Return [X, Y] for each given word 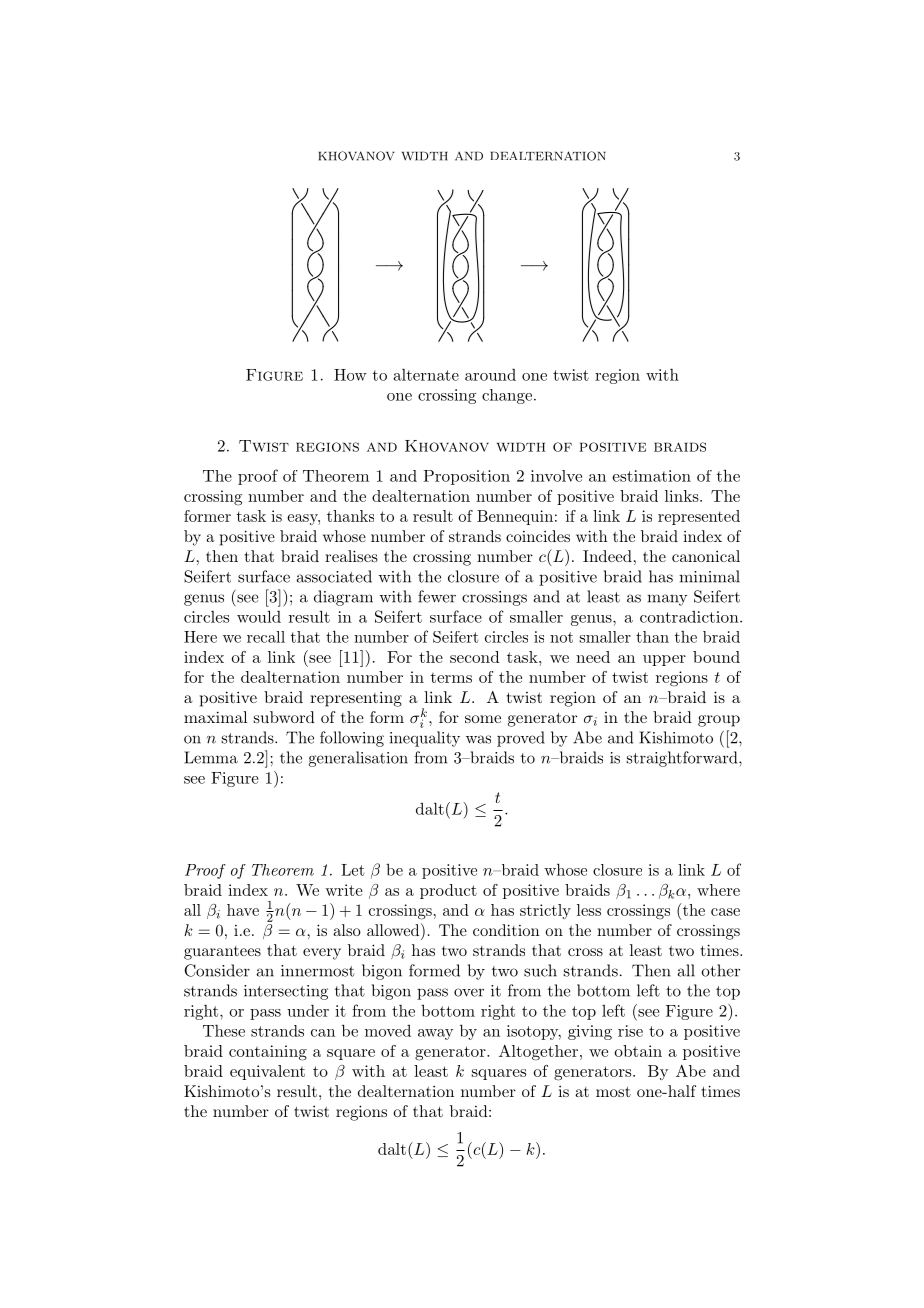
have [243, 910]
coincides [538, 536]
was [478, 739]
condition [506, 930]
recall [266, 637]
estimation [651, 476]
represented [699, 517]
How [350, 375]
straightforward [683, 759]
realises [351, 556]
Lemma [211, 757]
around [490, 375]
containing [268, 1053]
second [474, 657]
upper [664, 660]
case [725, 912]
